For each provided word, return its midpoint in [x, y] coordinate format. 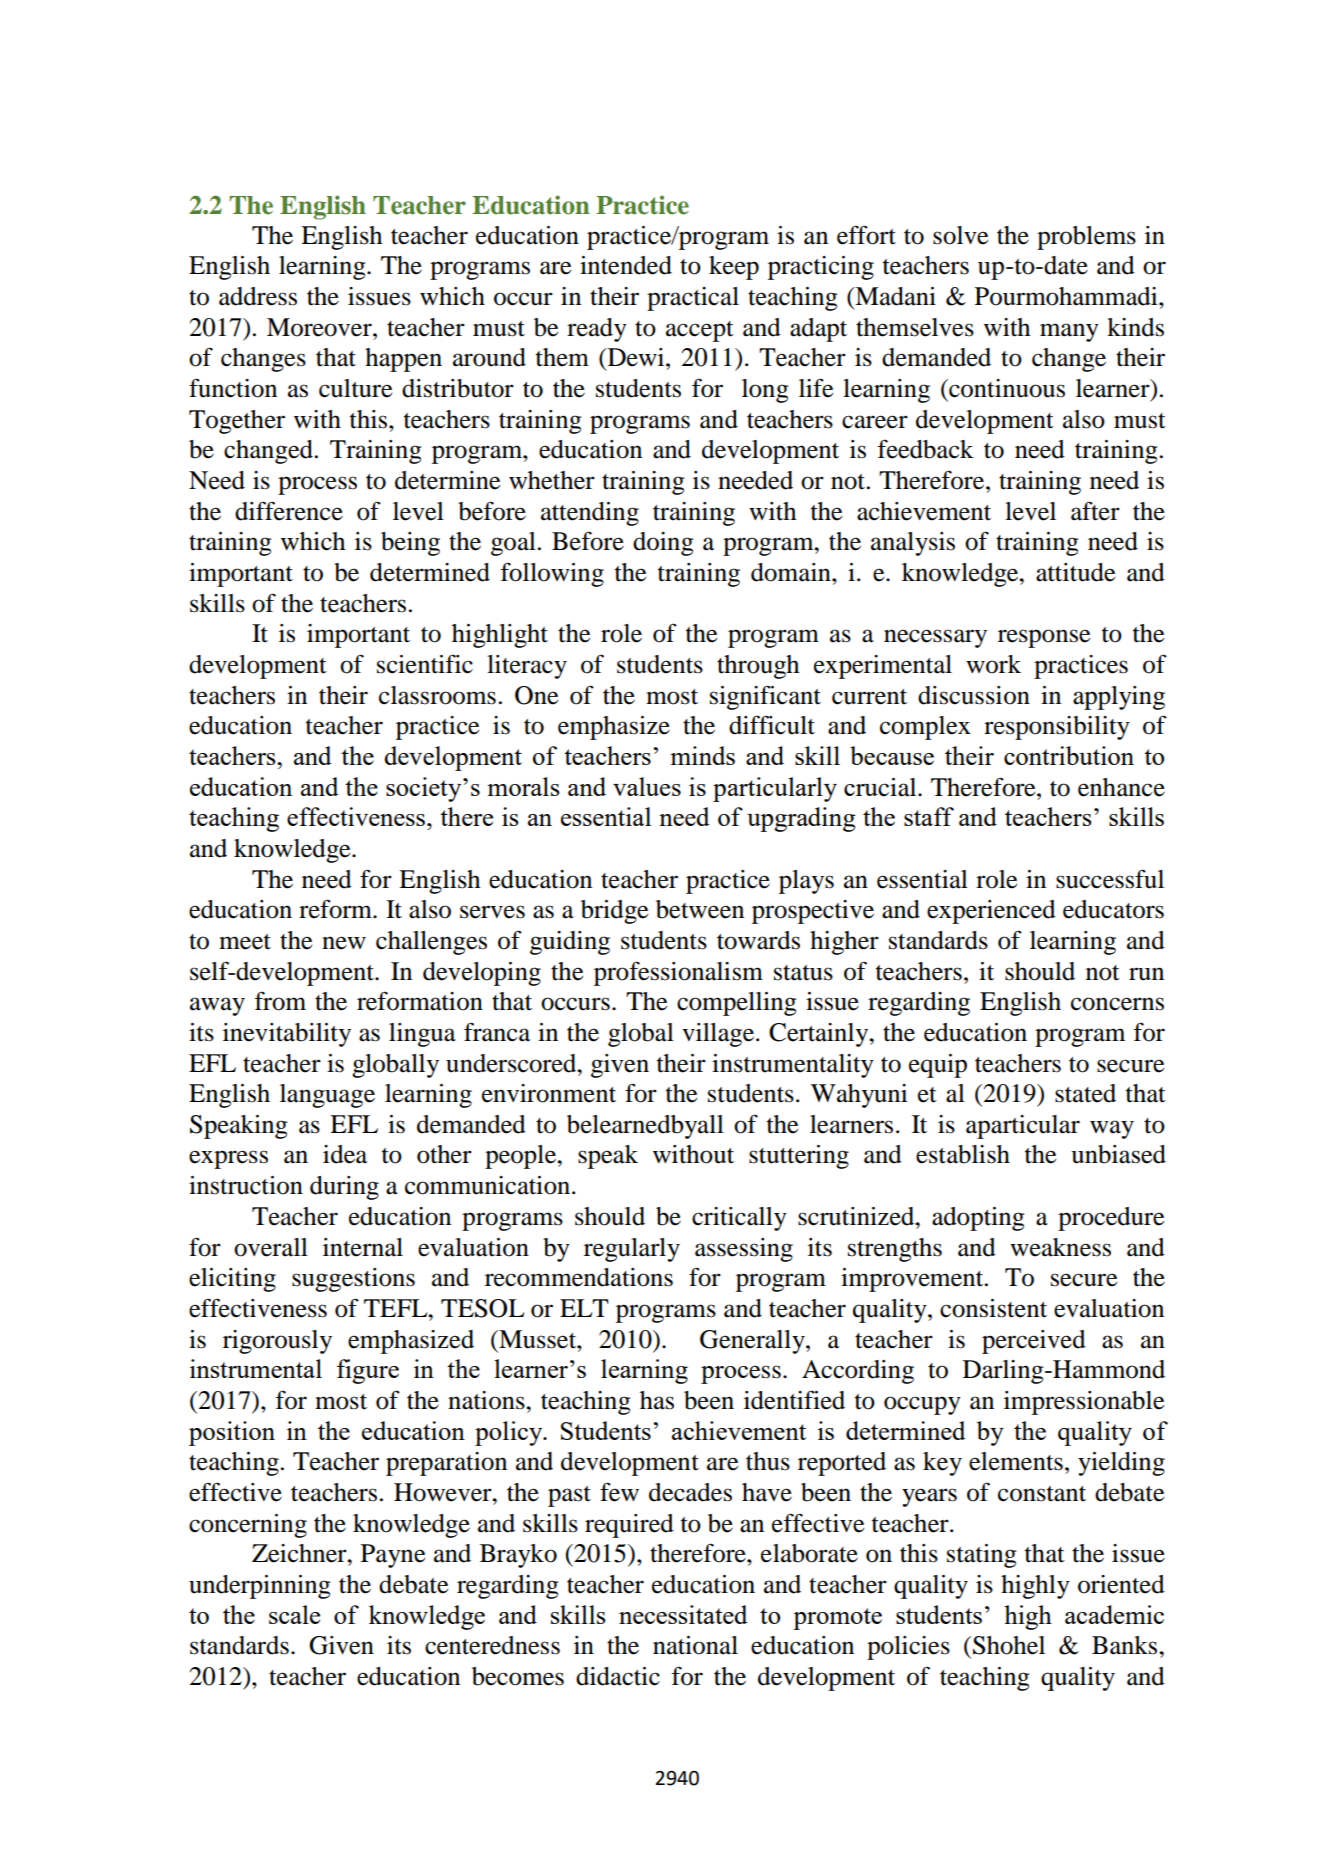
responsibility [1057, 728]
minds [702, 755]
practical [693, 299]
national [695, 1645]
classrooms [437, 695]
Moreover [320, 327]
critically [739, 1219]
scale [294, 1614]
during [344, 1188]
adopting [978, 1219]
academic [1114, 1614]
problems [1086, 238]
